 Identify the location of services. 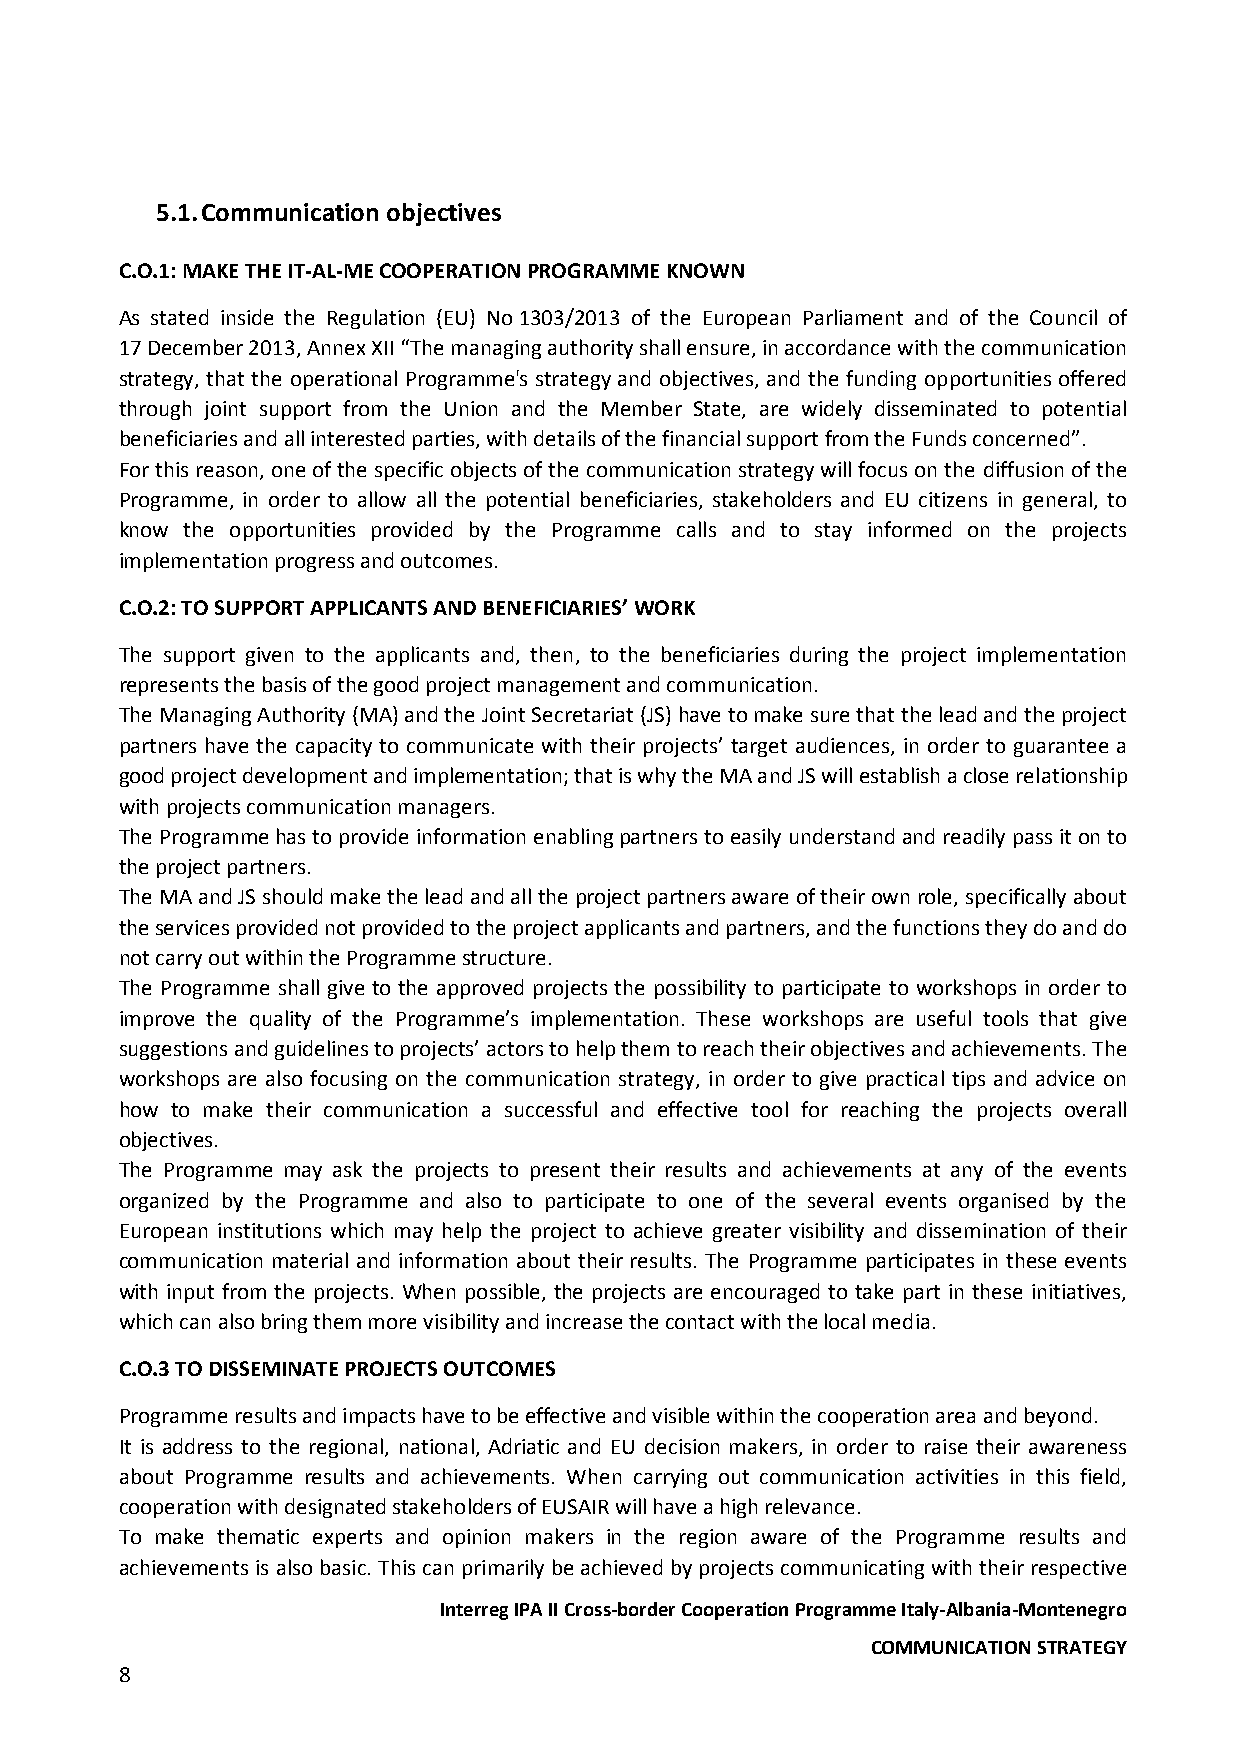
(192, 927).
